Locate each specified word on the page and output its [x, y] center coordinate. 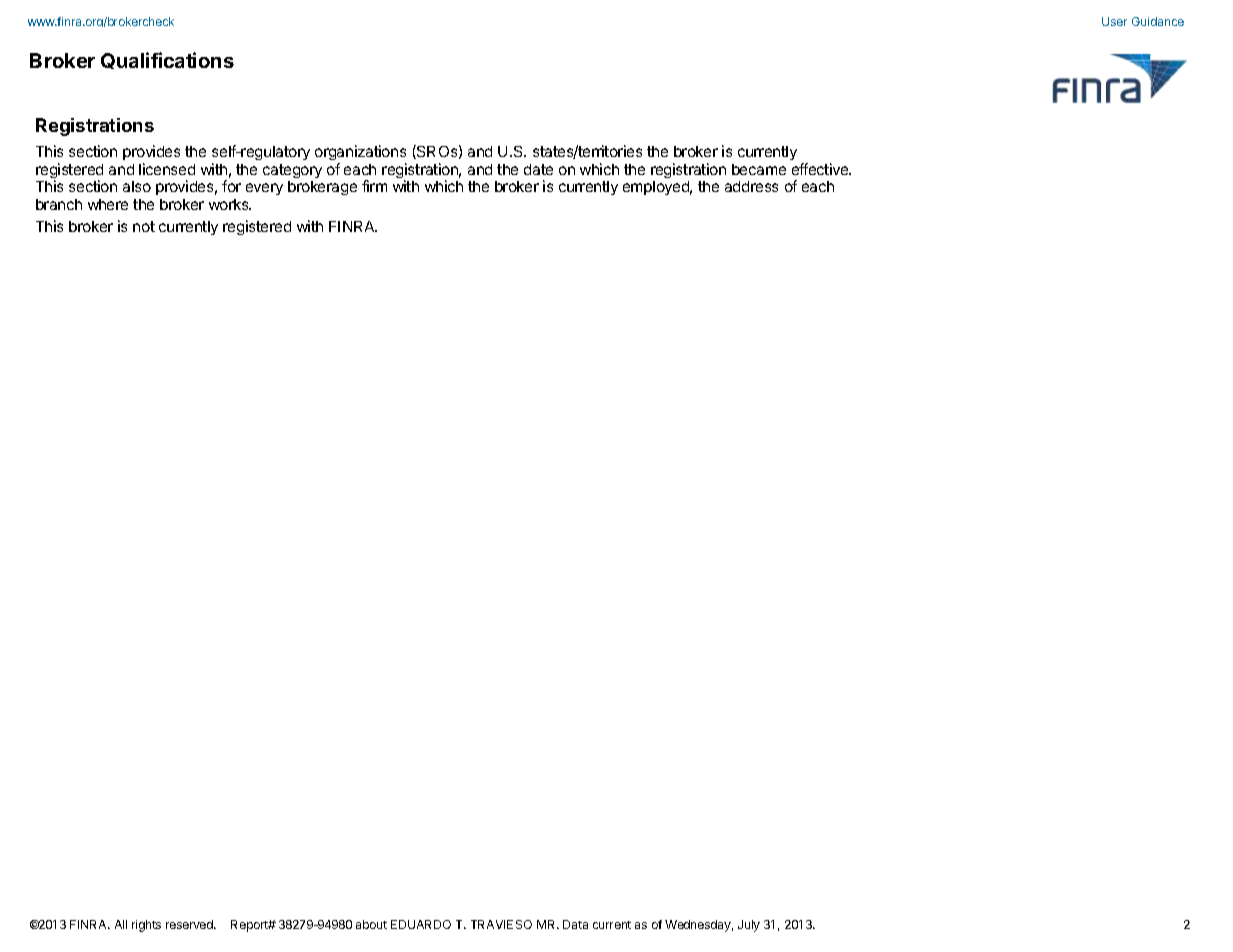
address [751, 186]
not [144, 226]
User [1114, 21]
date [538, 169]
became [759, 169]
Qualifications [167, 60]
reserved [190, 924]
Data [575, 924]
